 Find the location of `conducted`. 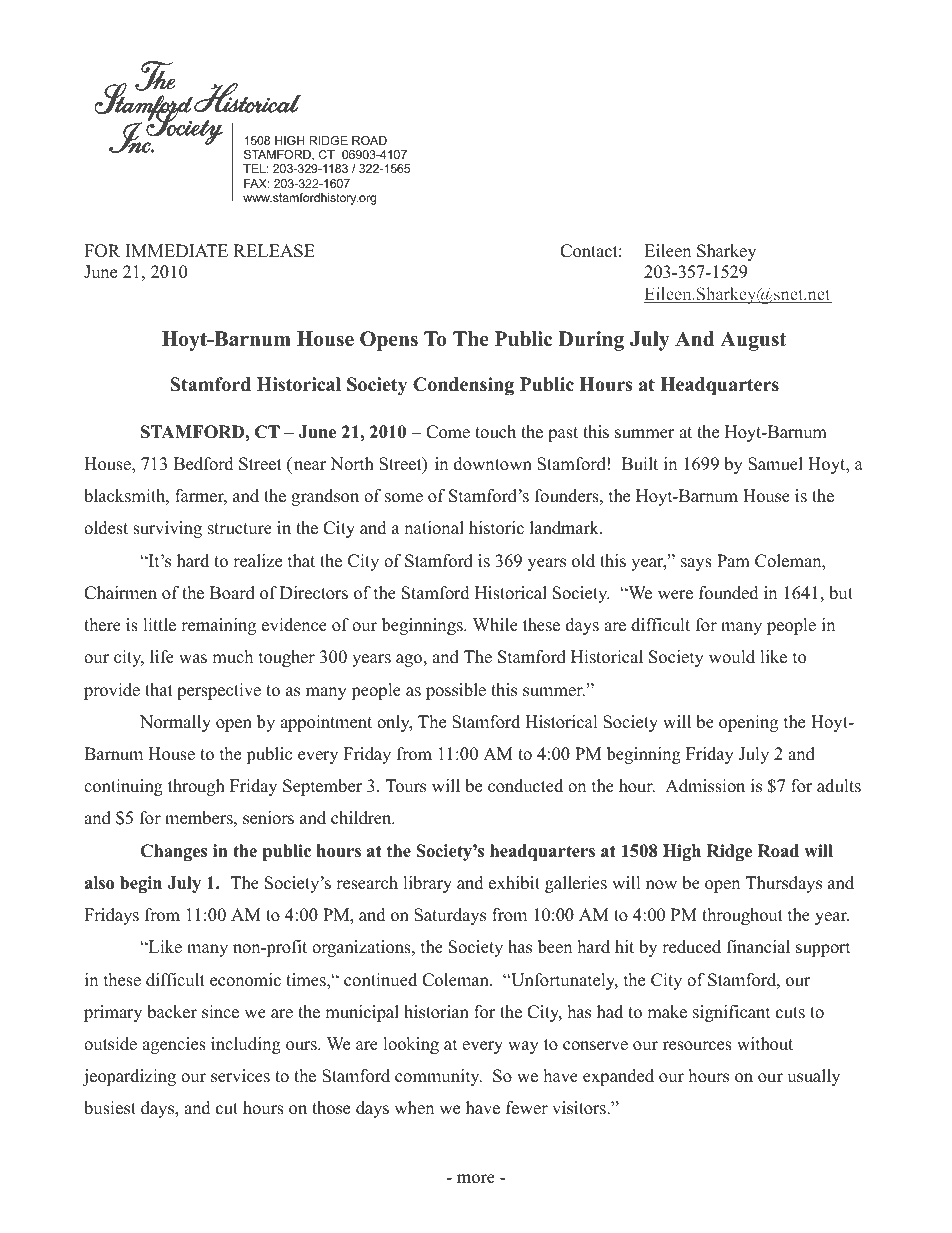

conducted is located at coordinates (525, 786).
